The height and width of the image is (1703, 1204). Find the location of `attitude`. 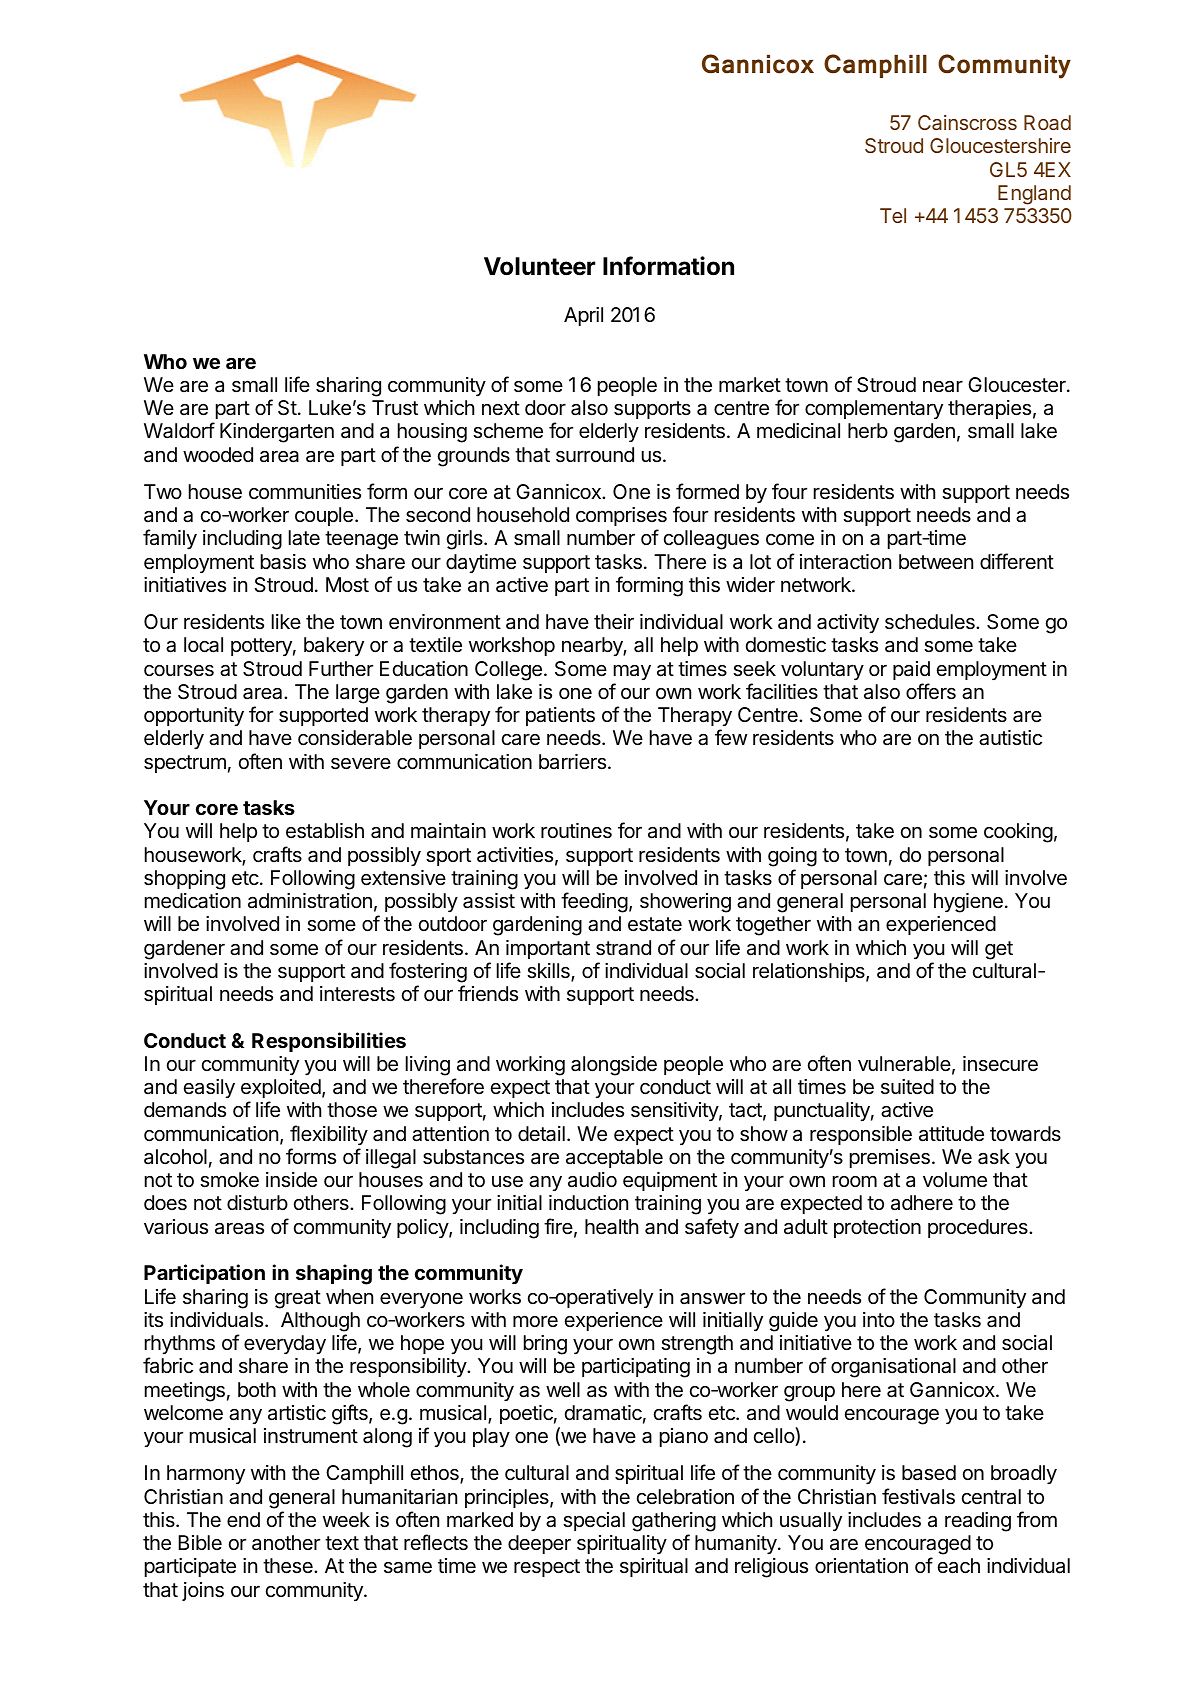

attitude is located at coordinates (951, 1134).
